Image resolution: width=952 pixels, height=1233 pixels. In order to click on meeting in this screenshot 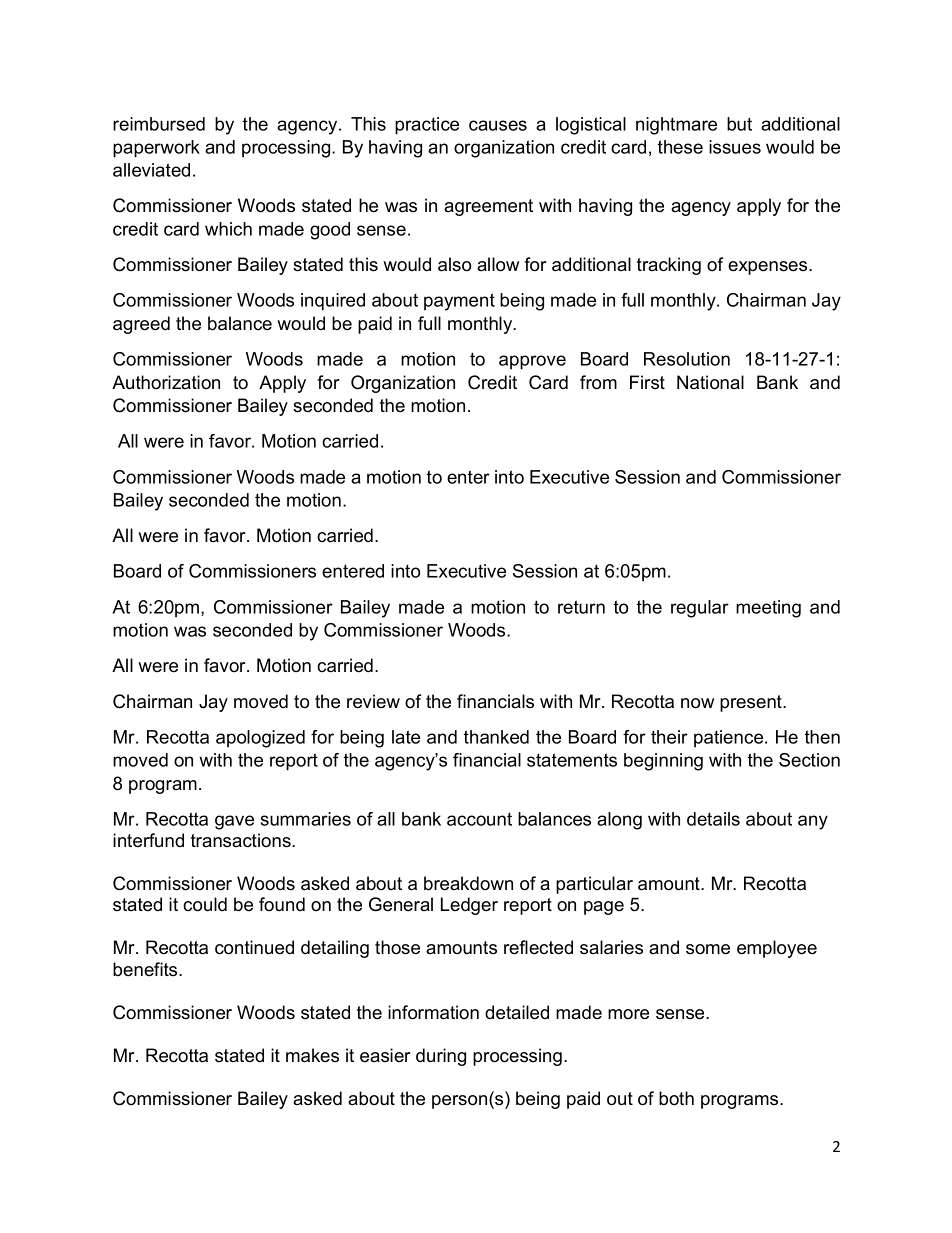, I will do `click(768, 609)`.
